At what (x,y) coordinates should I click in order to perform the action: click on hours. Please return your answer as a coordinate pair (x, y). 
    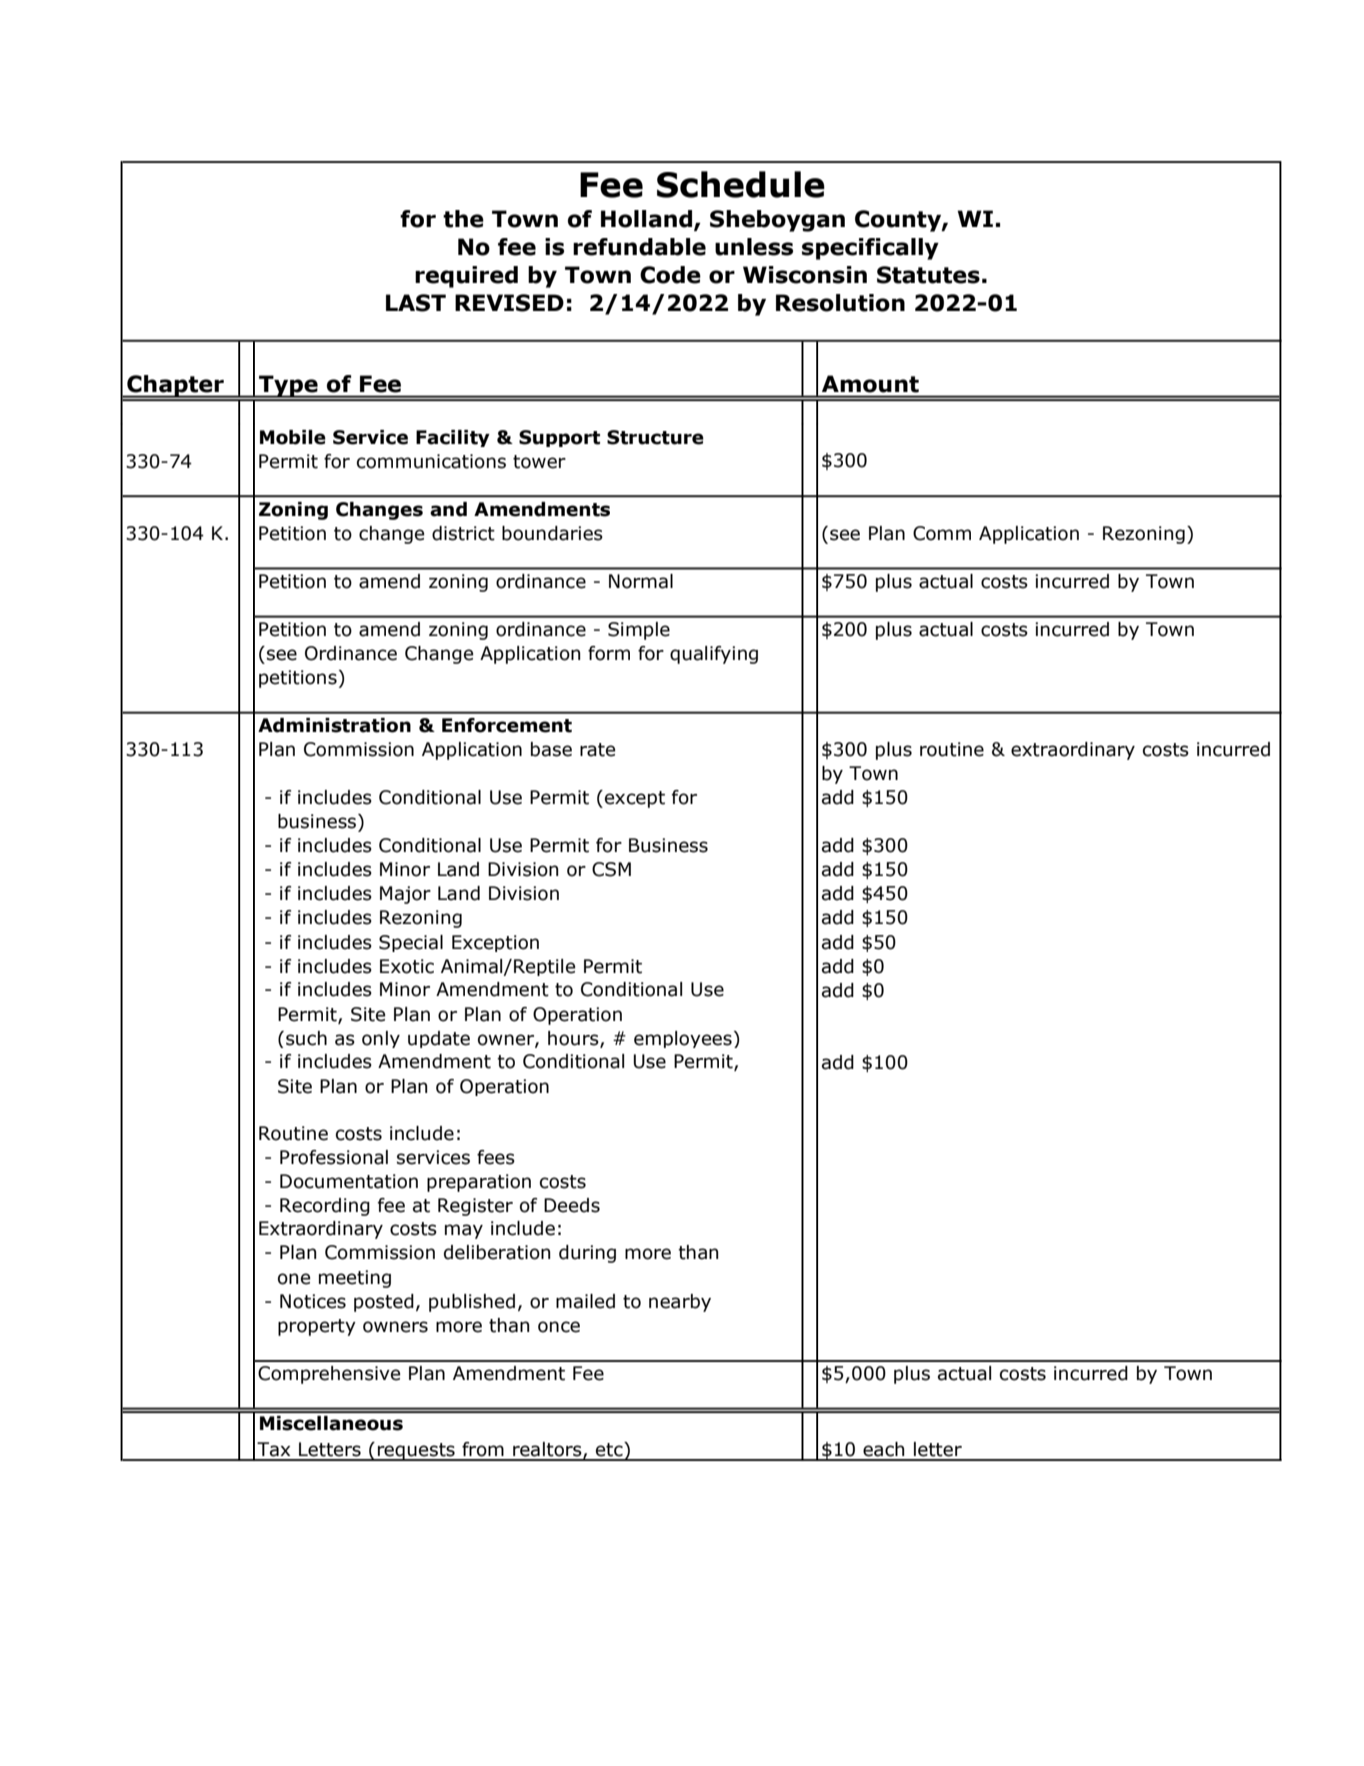
    Looking at the image, I should click on (574, 1039).
